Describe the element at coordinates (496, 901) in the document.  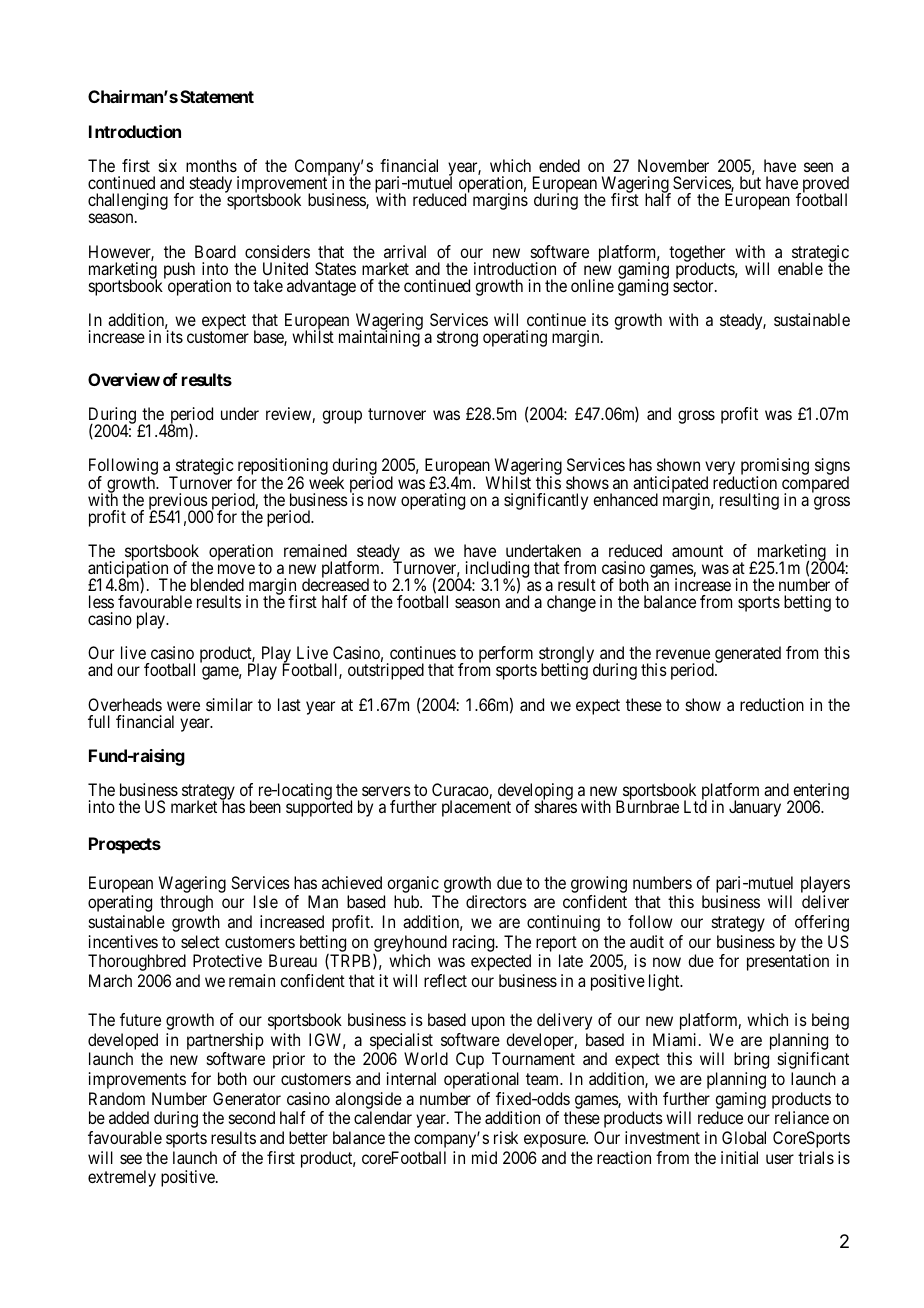
I see `directors` at that location.
